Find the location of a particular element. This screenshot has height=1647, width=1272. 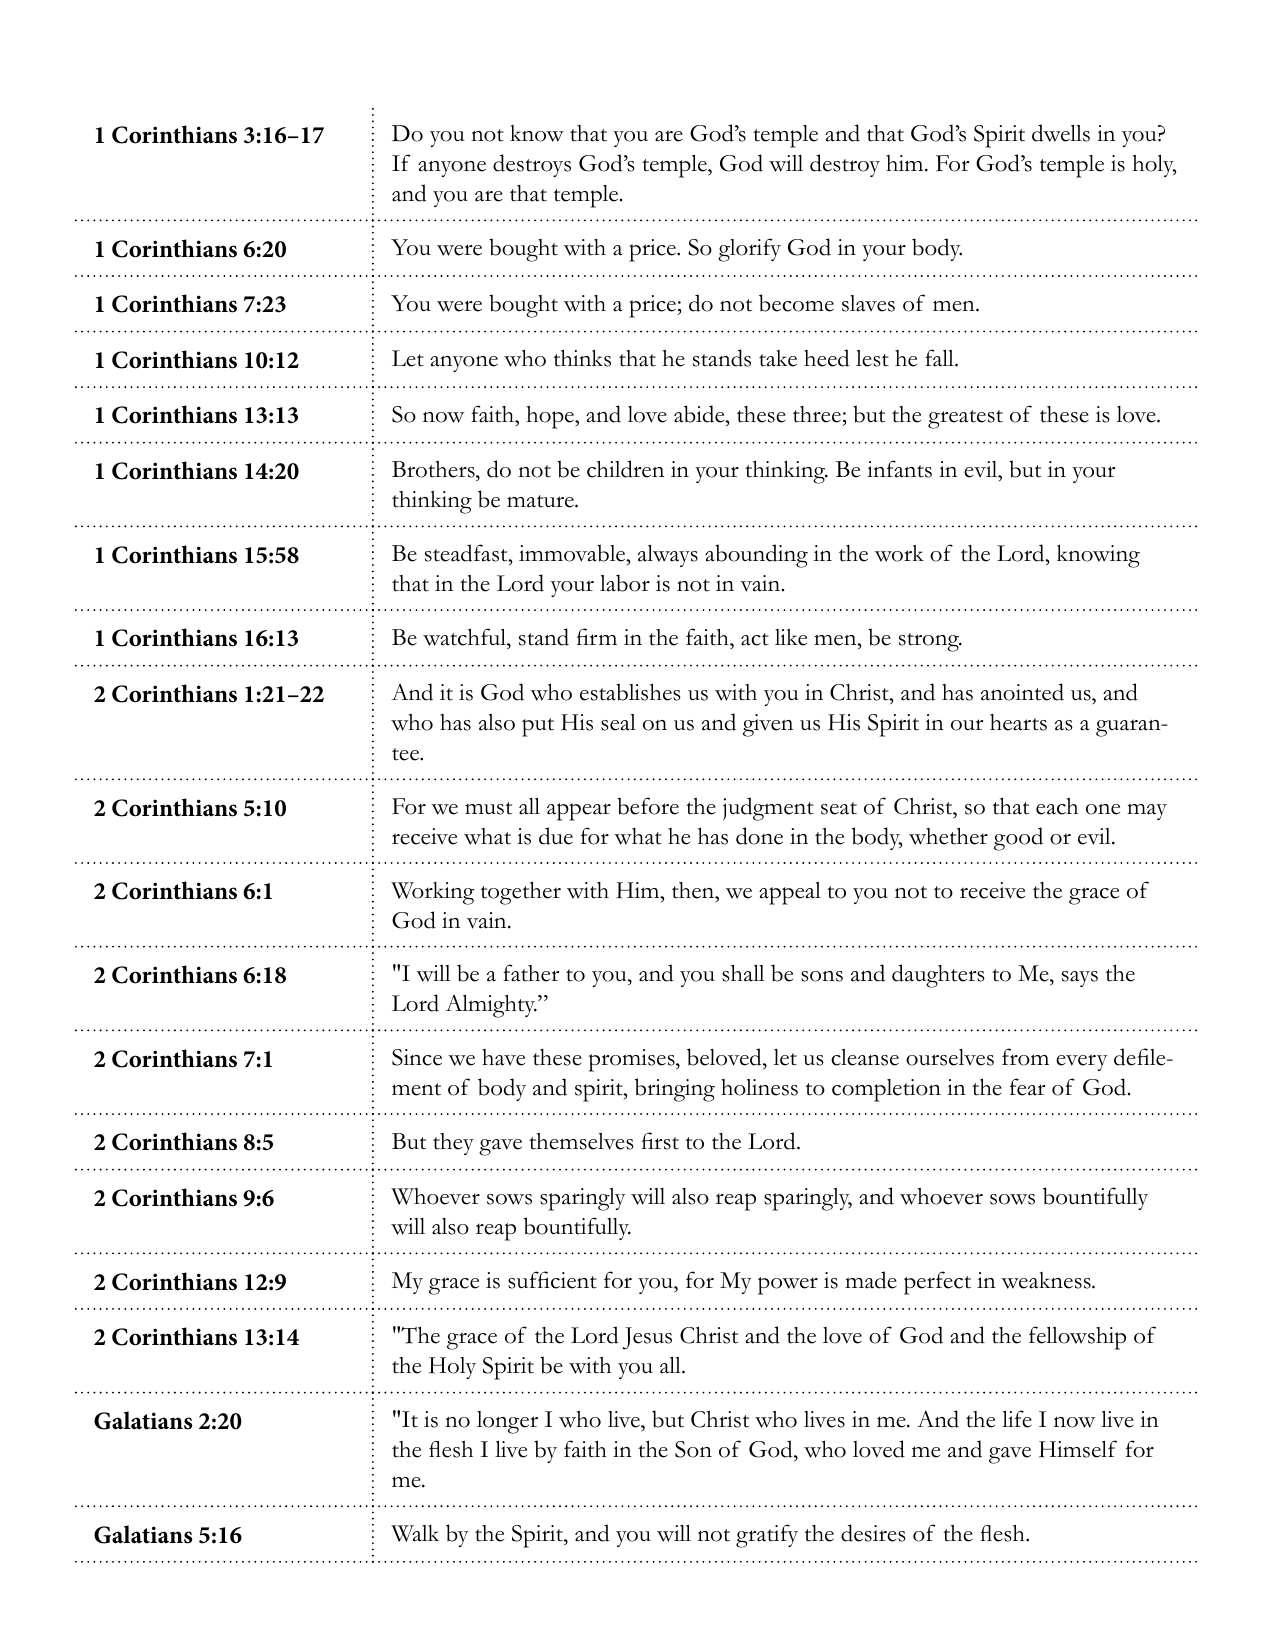

done is located at coordinates (759, 836).
